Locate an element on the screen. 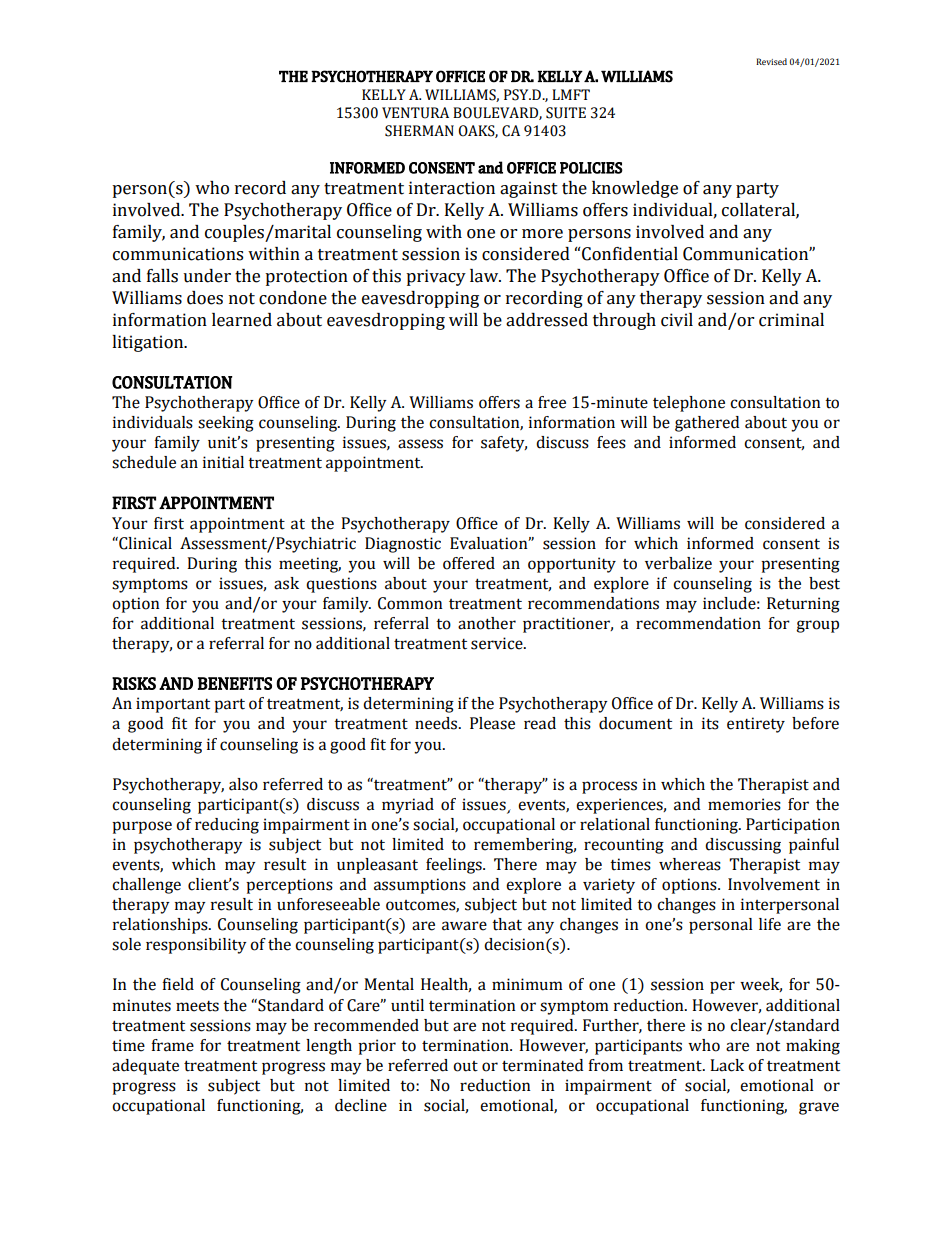 Image resolution: width=952 pixels, height=1233 pixels. learned is located at coordinates (242, 320).
